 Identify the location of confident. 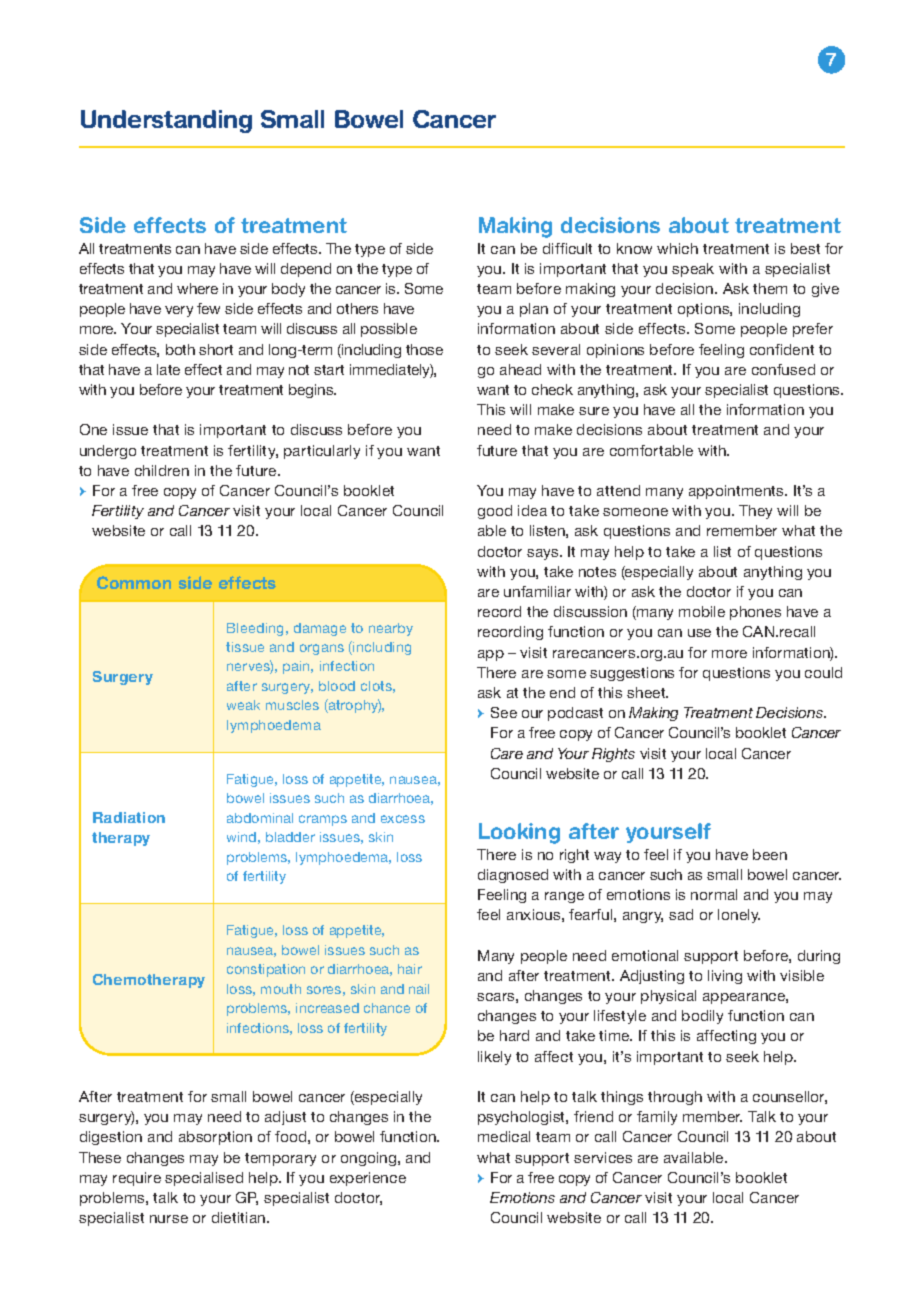
(782, 349).
